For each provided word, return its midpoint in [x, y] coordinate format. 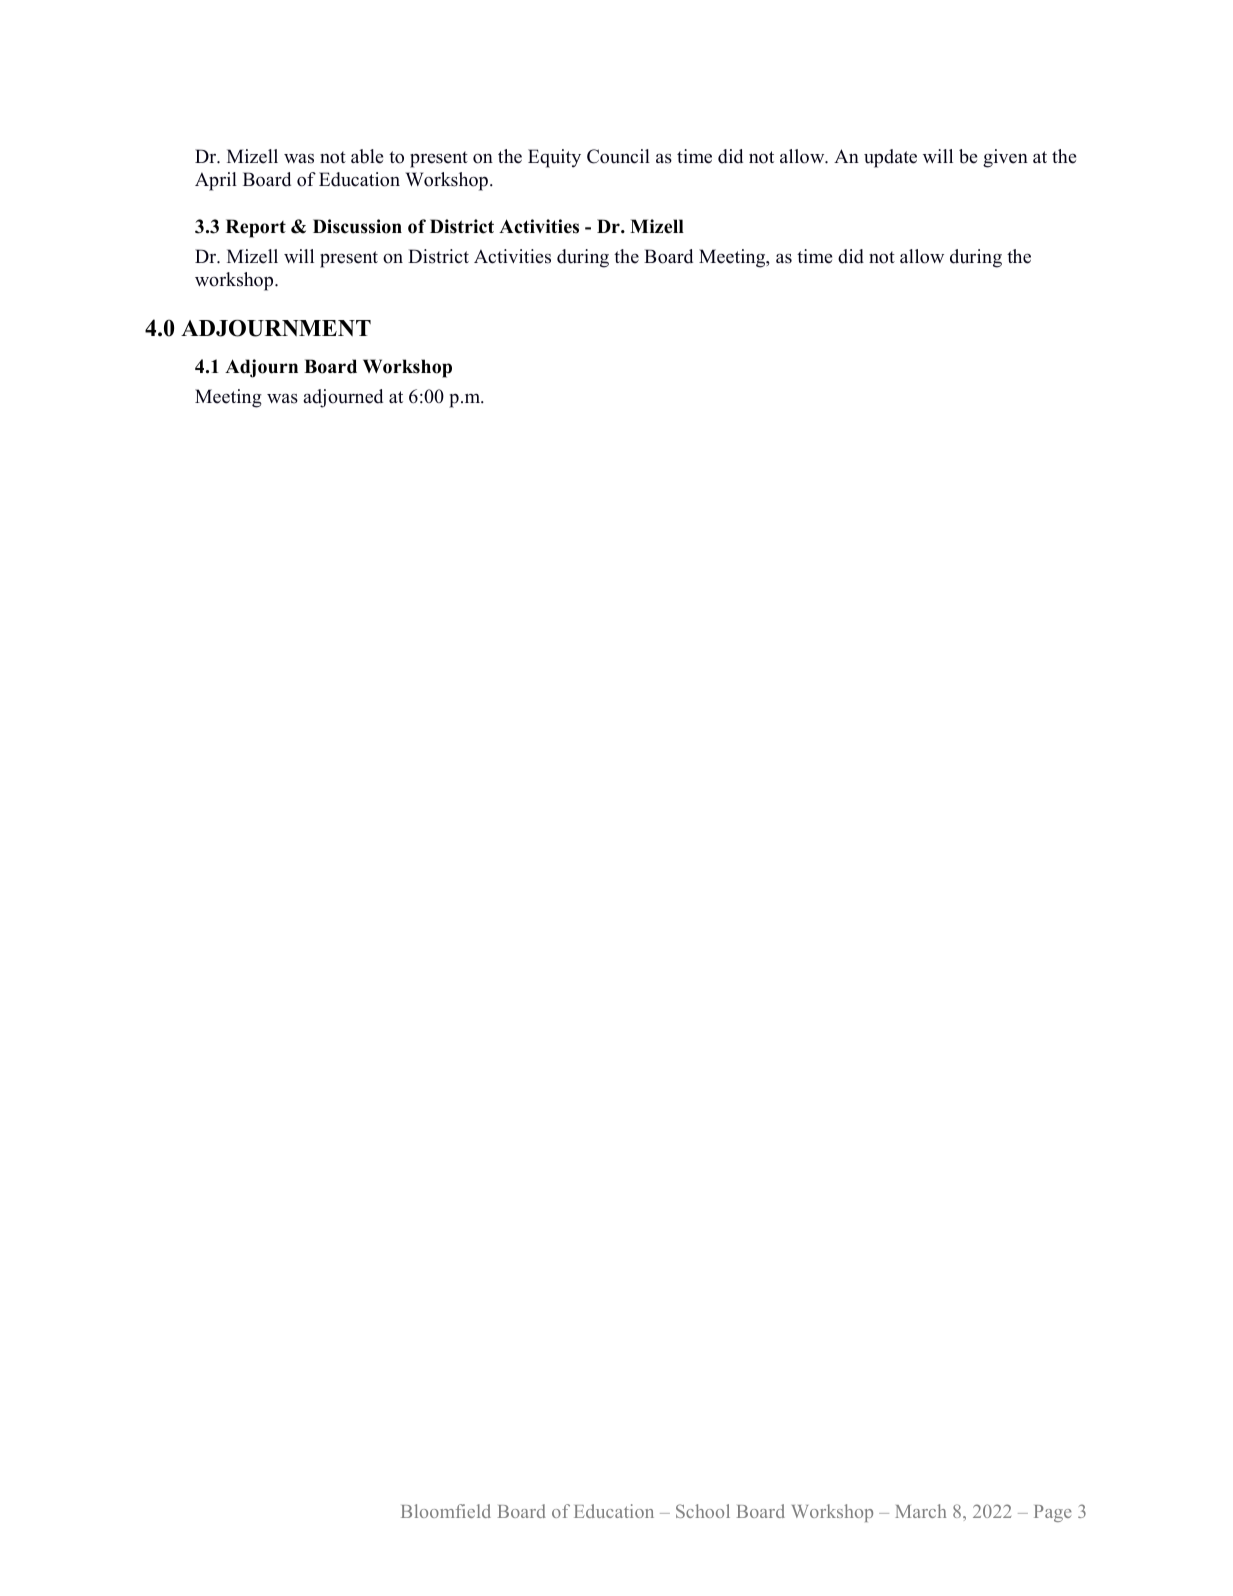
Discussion [357, 226]
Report [256, 228]
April [216, 181]
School [703, 1511]
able [367, 156]
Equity [554, 158]
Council [618, 156]
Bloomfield [446, 1511]
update [890, 158]
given [1005, 158]
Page [1053, 1513]
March [920, 1511]
